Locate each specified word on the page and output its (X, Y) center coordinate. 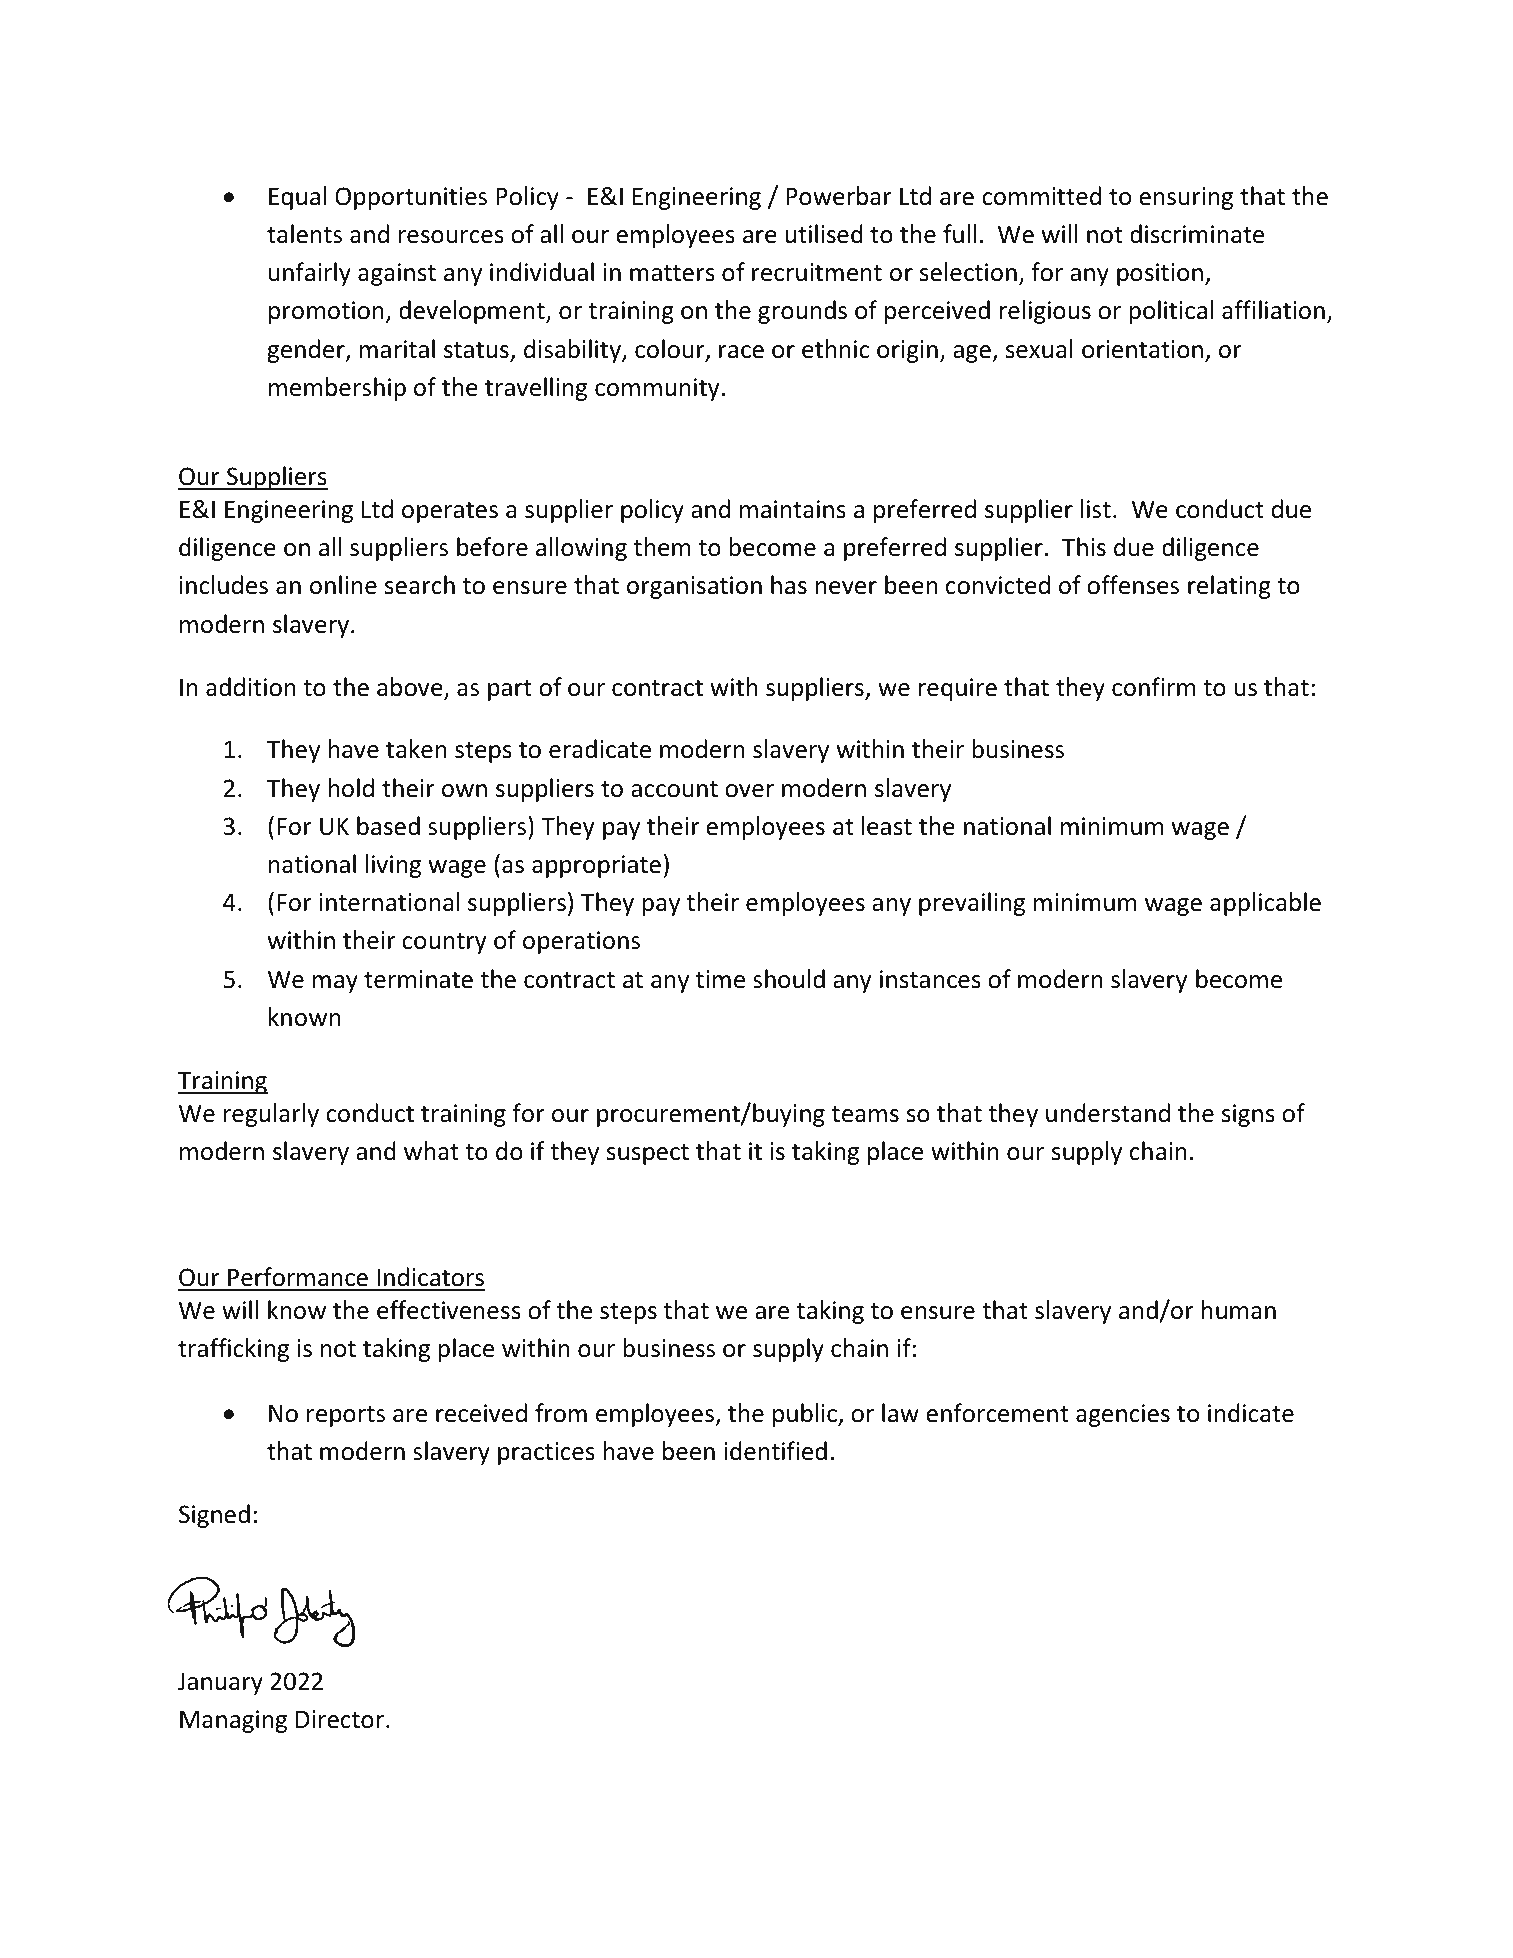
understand (1108, 1113)
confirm (1153, 687)
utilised (824, 234)
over (749, 791)
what (431, 1151)
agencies (1123, 1415)
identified (775, 1451)
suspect (648, 1154)
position (1160, 274)
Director (341, 1719)
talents (304, 234)
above (411, 688)
